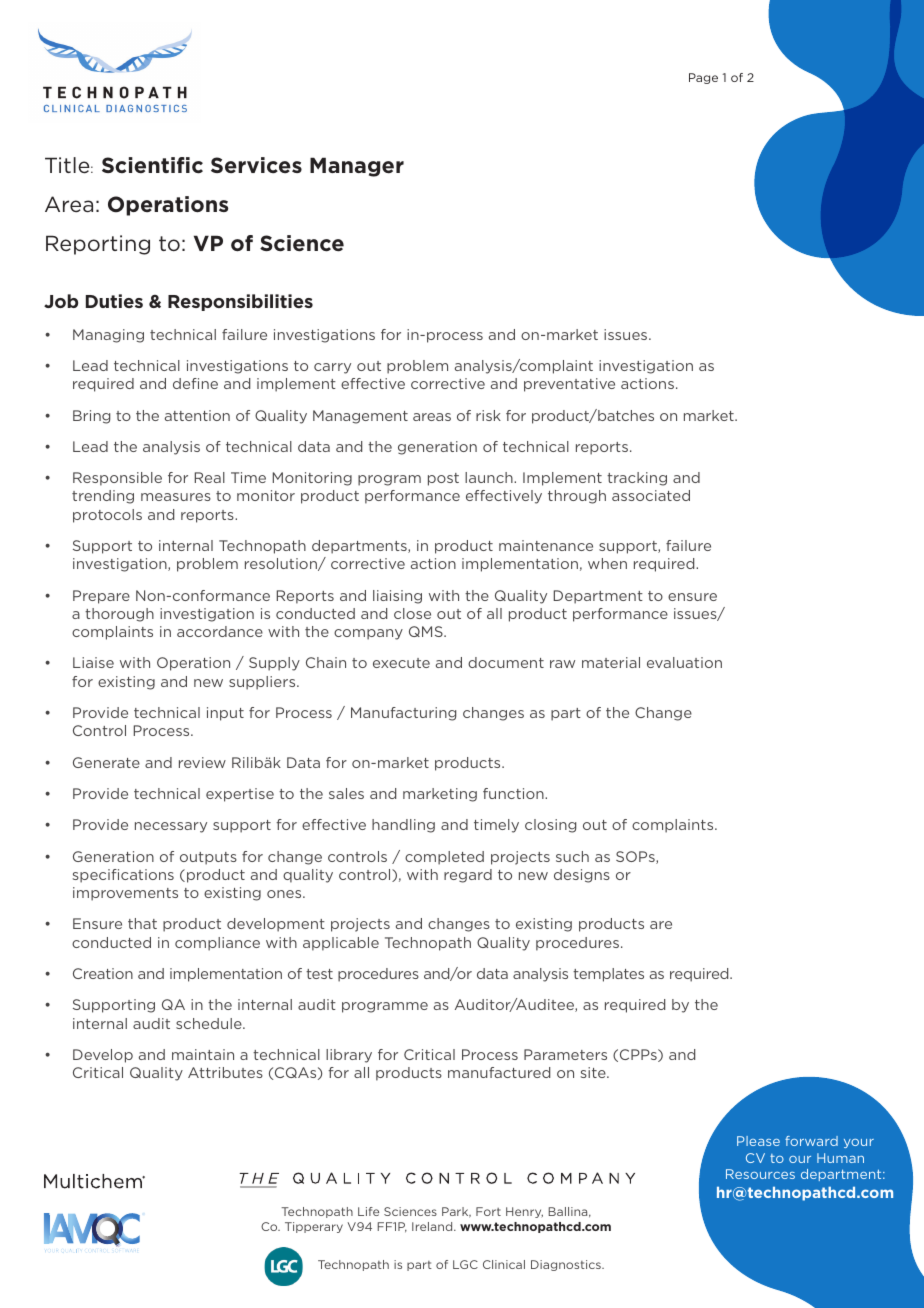 The width and height of the image is (924, 1308). Describe the element at coordinates (684, 662) in the image. I see `evaluation` at that location.
